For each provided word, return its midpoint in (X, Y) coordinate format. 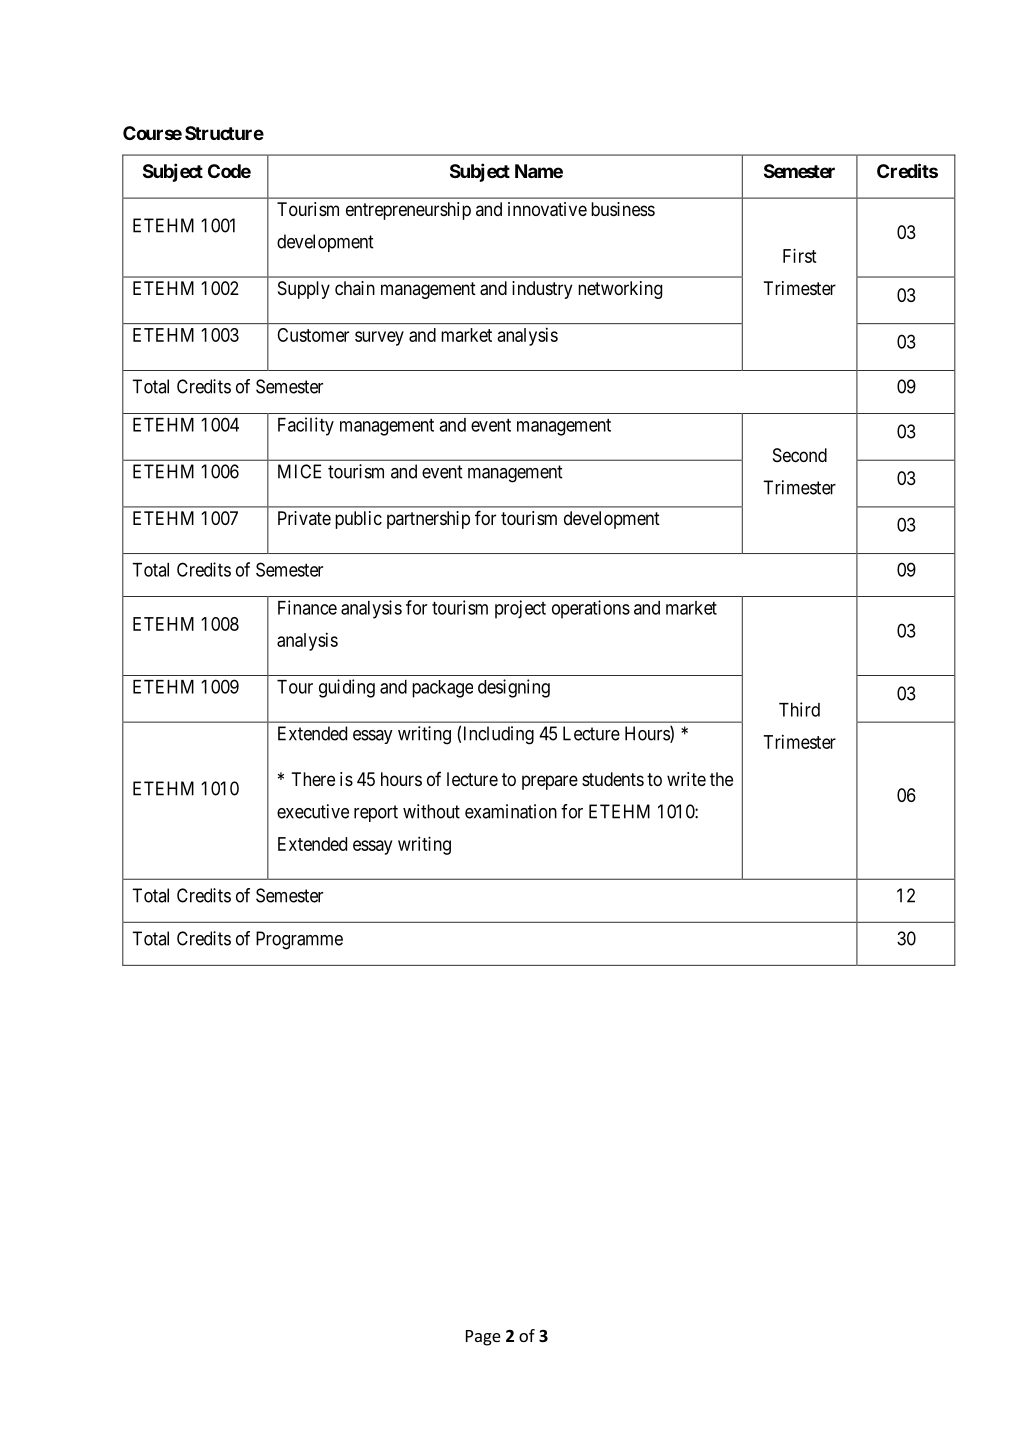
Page (483, 1338)
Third (799, 709)
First (800, 255)
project (520, 609)
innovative (547, 209)
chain (355, 288)
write (686, 779)
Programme (299, 940)
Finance (307, 607)
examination (511, 811)
